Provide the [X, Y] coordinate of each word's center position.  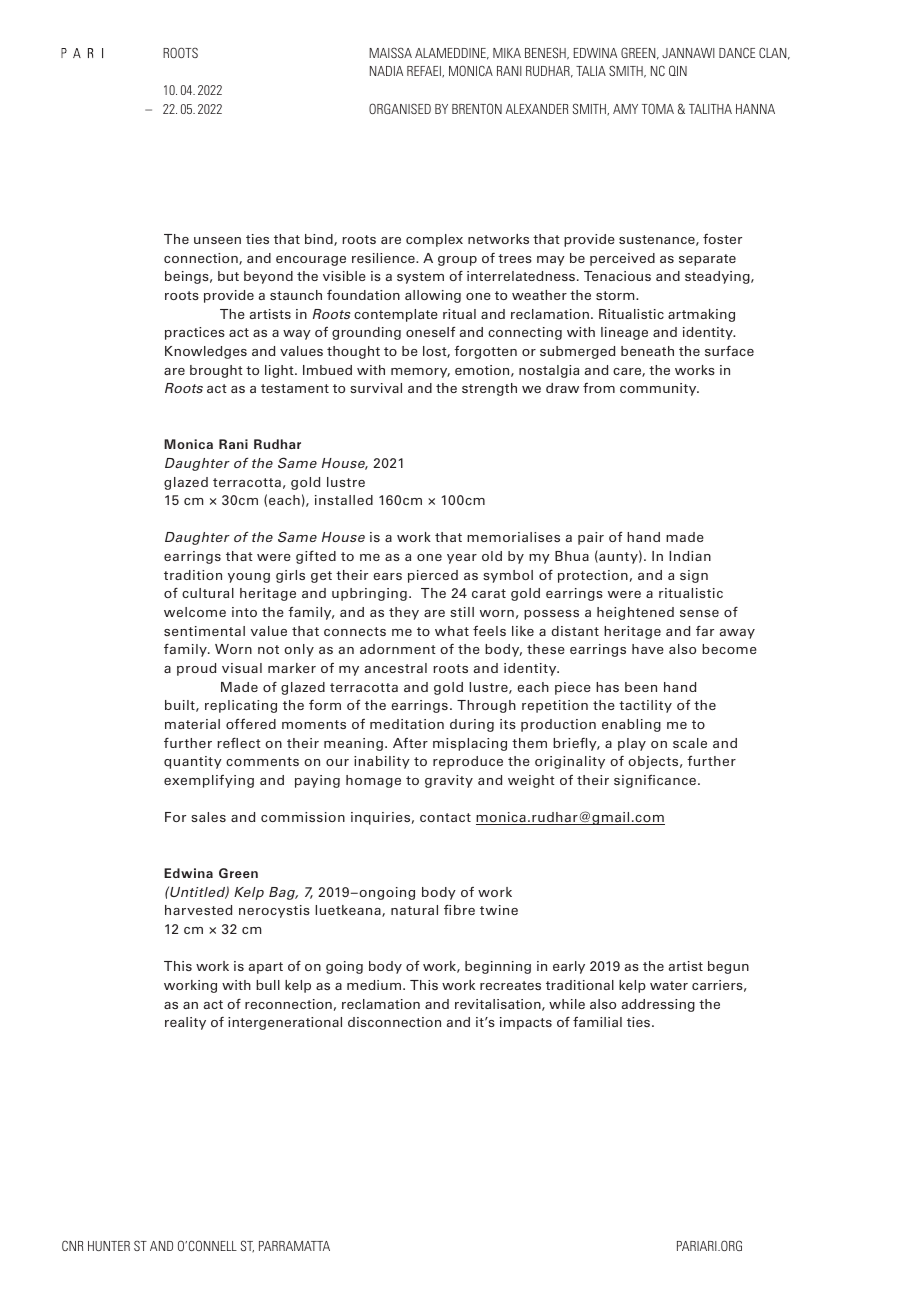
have [648, 649]
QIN [678, 70]
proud [196, 669]
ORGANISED [400, 108]
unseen [217, 240]
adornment [398, 649]
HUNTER [109, 1246]
